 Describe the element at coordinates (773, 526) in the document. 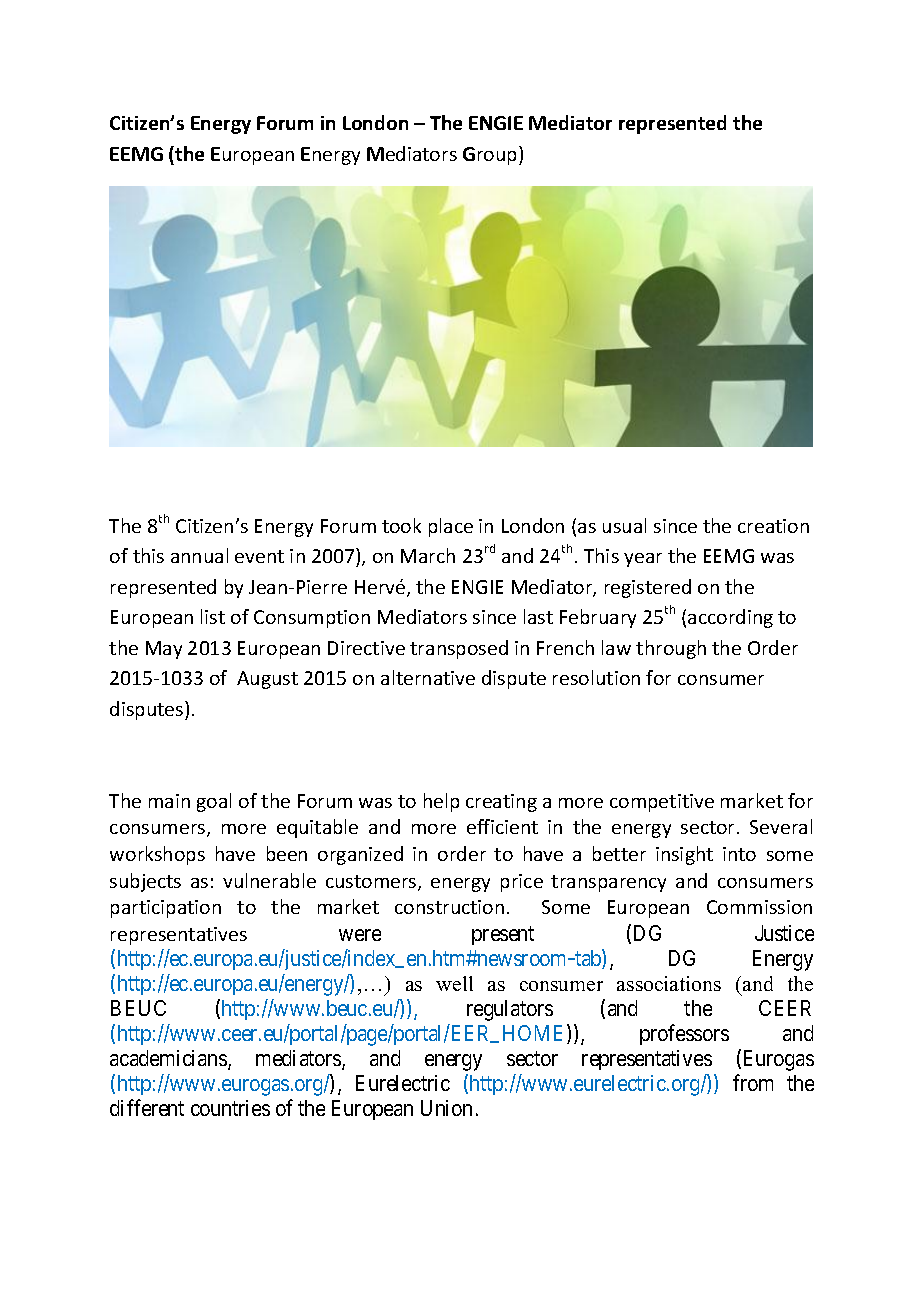

I see `creation` at that location.
